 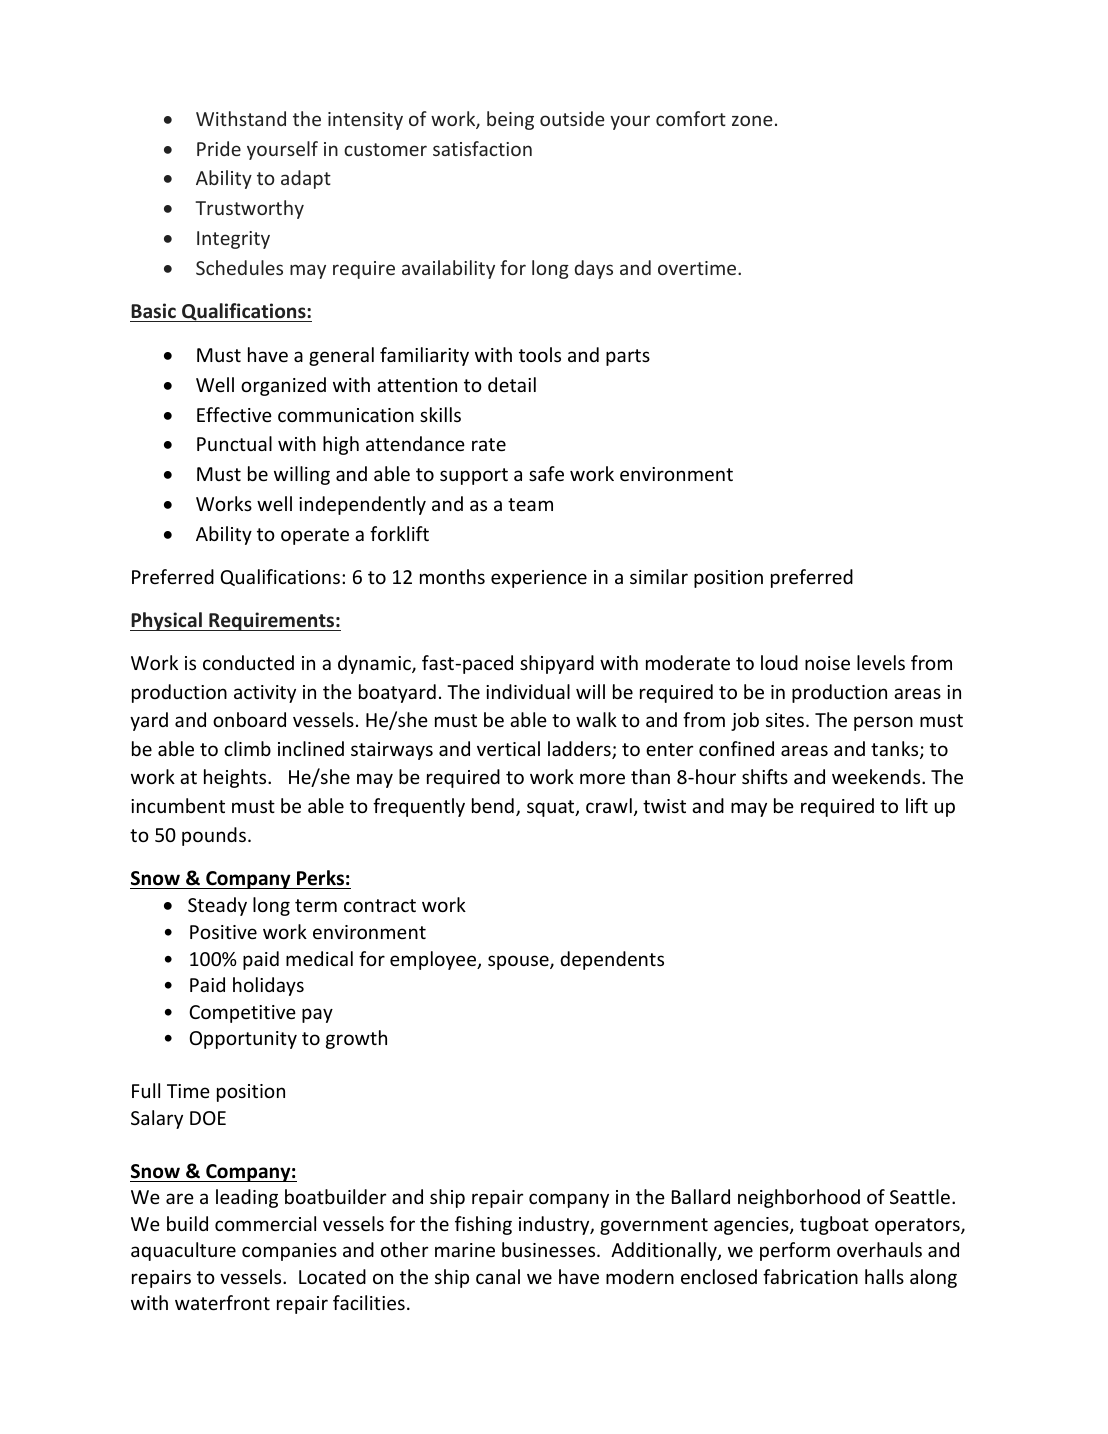 What do you see at coordinates (786, 720) in the screenshot?
I see `sites` at bounding box center [786, 720].
